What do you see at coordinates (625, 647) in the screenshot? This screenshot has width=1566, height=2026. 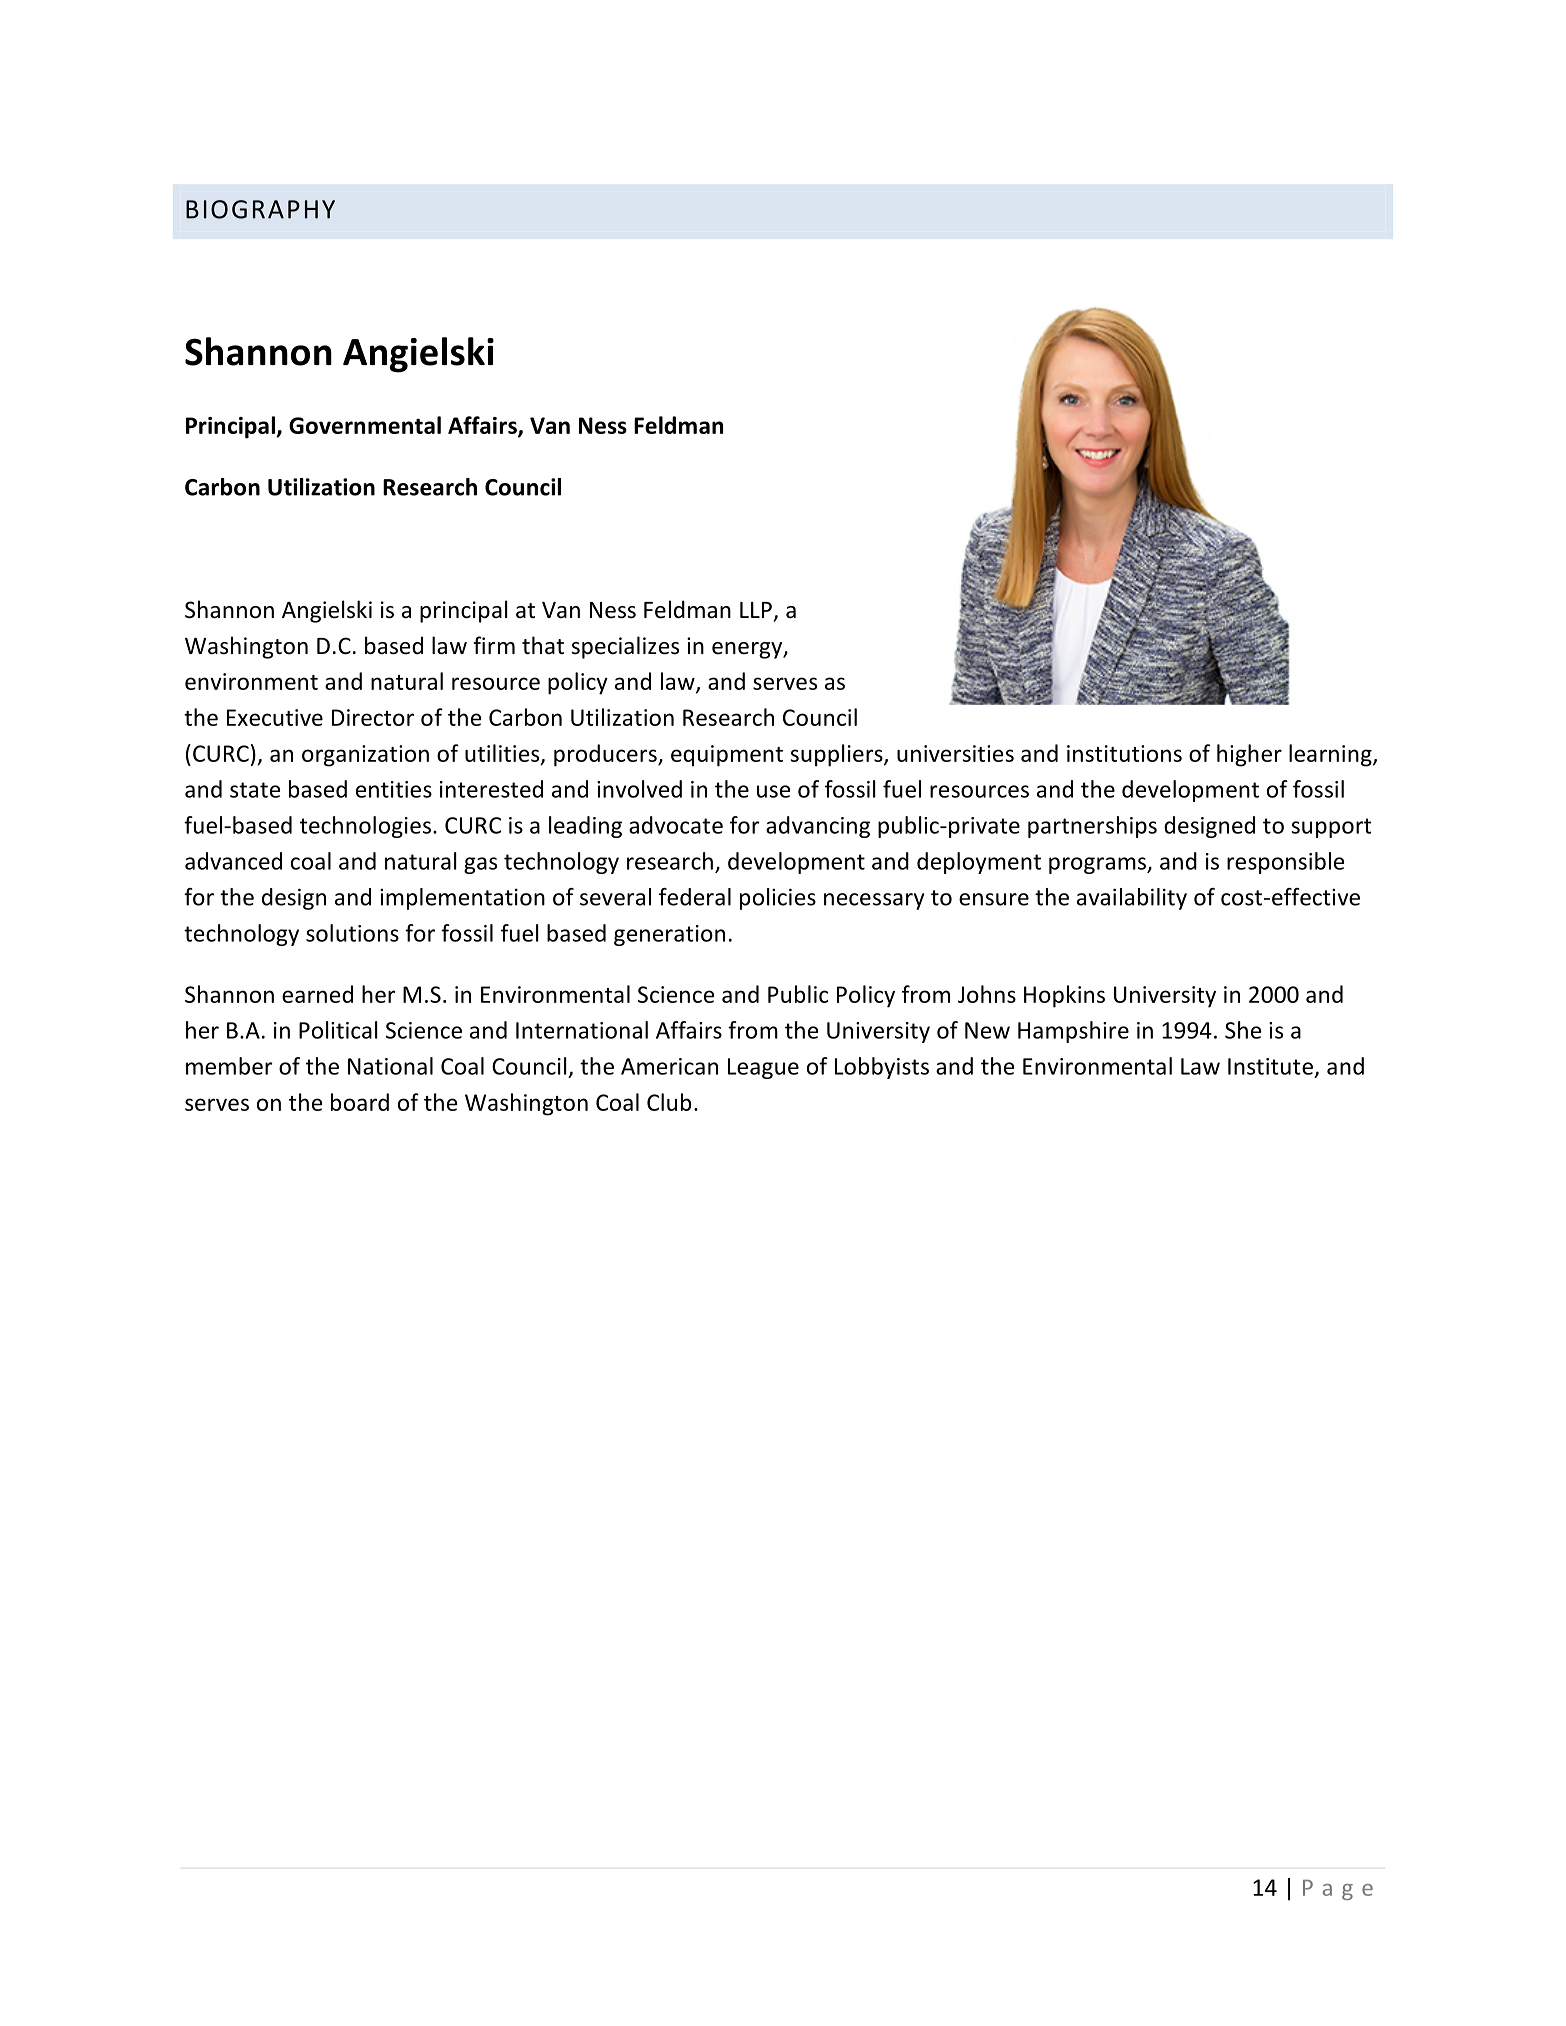 I see `specializes` at bounding box center [625, 647].
